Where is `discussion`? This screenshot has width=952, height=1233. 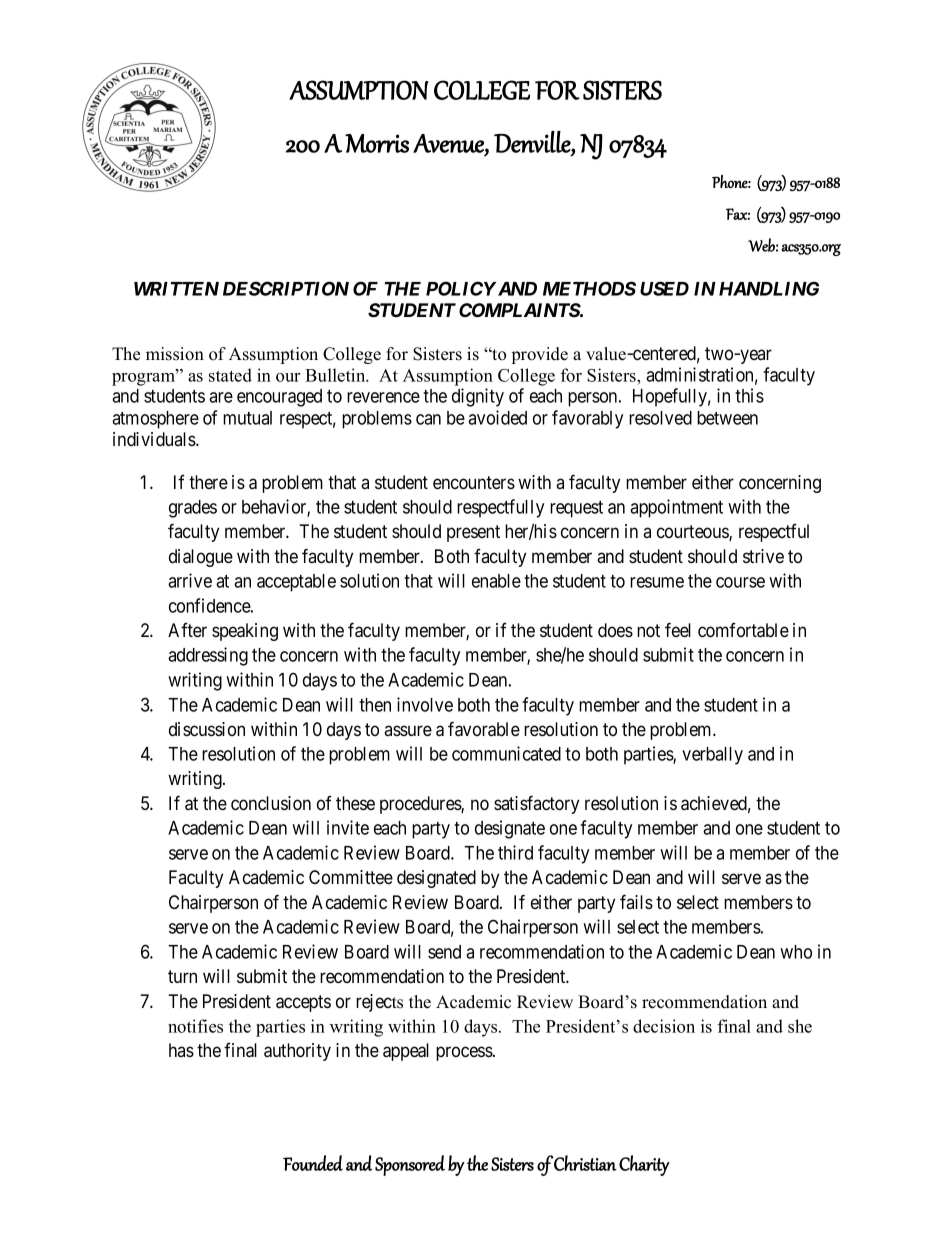
discussion is located at coordinates (207, 729).
